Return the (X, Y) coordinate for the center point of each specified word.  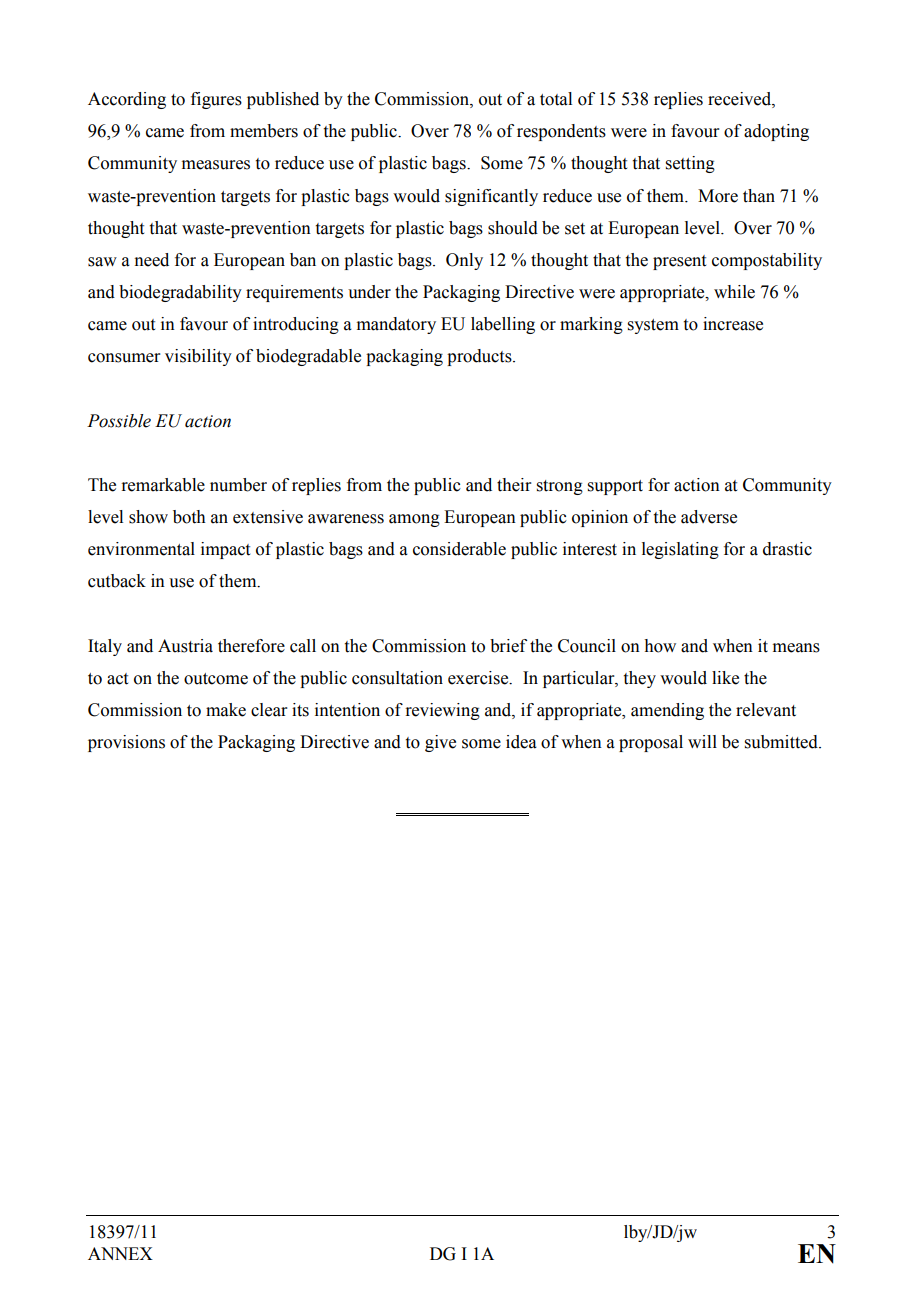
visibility (198, 357)
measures (216, 165)
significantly (491, 197)
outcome (216, 679)
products (480, 357)
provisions (126, 743)
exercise (479, 678)
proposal (651, 743)
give (440, 743)
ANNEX (120, 1253)
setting (690, 164)
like (725, 678)
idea (521, 742)
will (702, 741)
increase (733, 324)
